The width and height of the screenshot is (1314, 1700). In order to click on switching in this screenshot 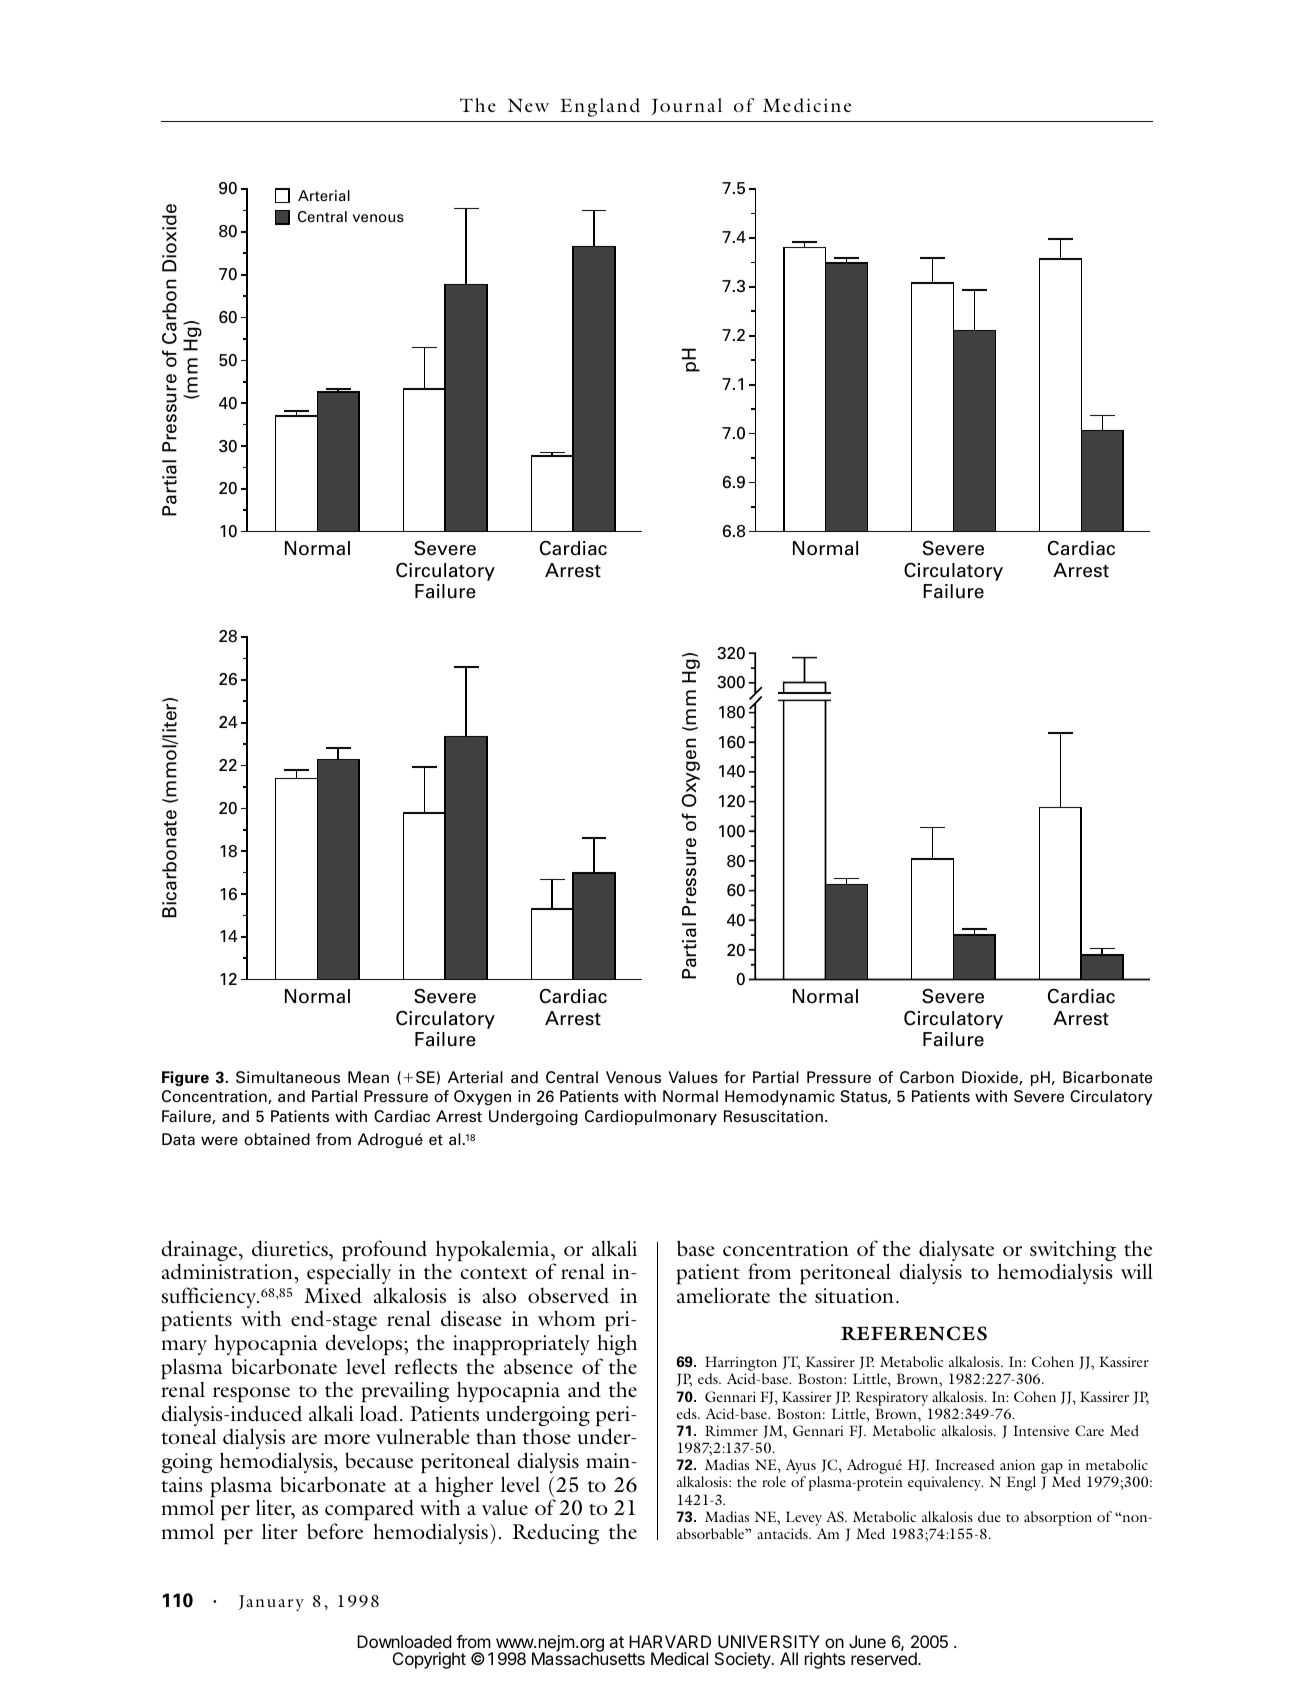, I will do `click(1073, 1252)`.
